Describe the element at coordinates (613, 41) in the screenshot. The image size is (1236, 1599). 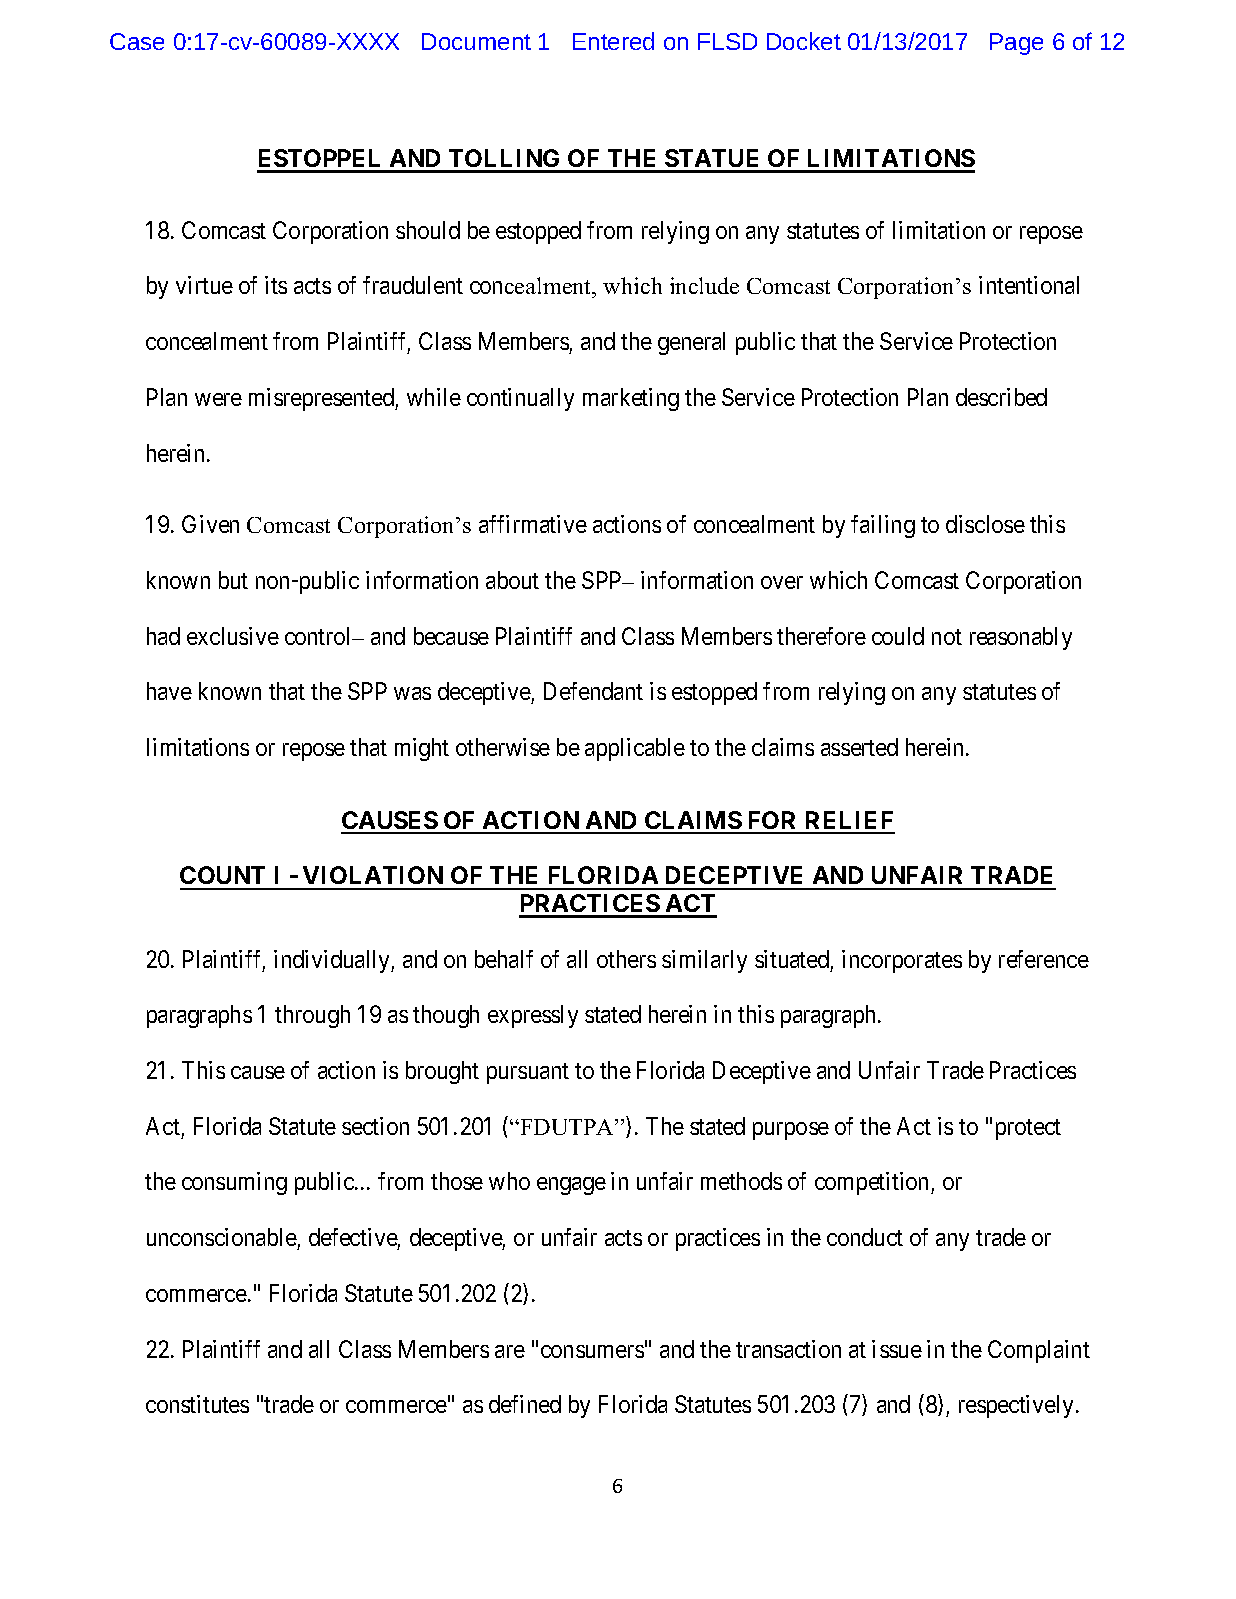
I see `Entered` at that location.
